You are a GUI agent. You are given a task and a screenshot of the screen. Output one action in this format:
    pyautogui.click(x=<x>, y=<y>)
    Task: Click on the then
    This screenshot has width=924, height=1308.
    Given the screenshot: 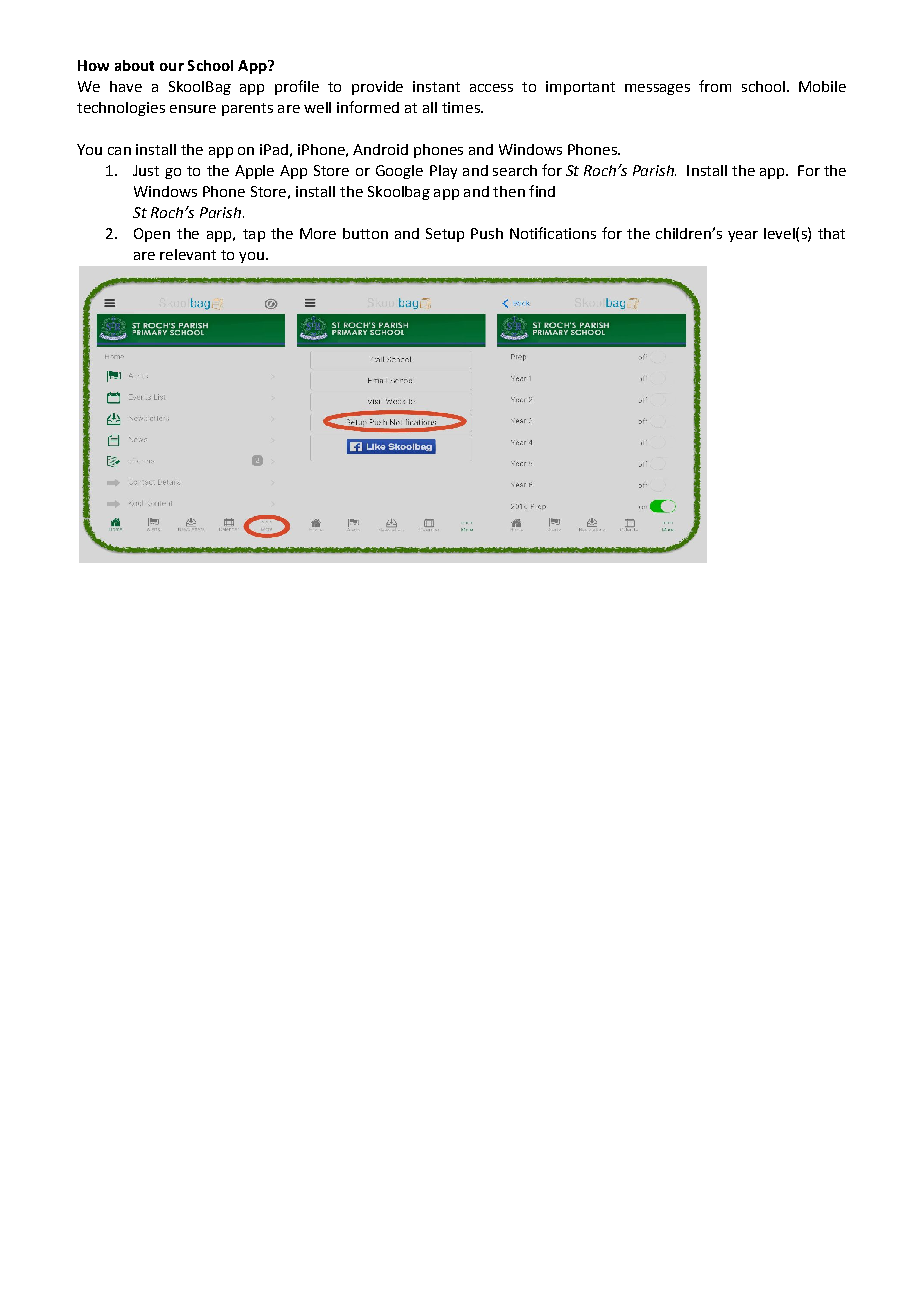 What is the action you would take?
    pyautogui.click(x=509, y=191)
